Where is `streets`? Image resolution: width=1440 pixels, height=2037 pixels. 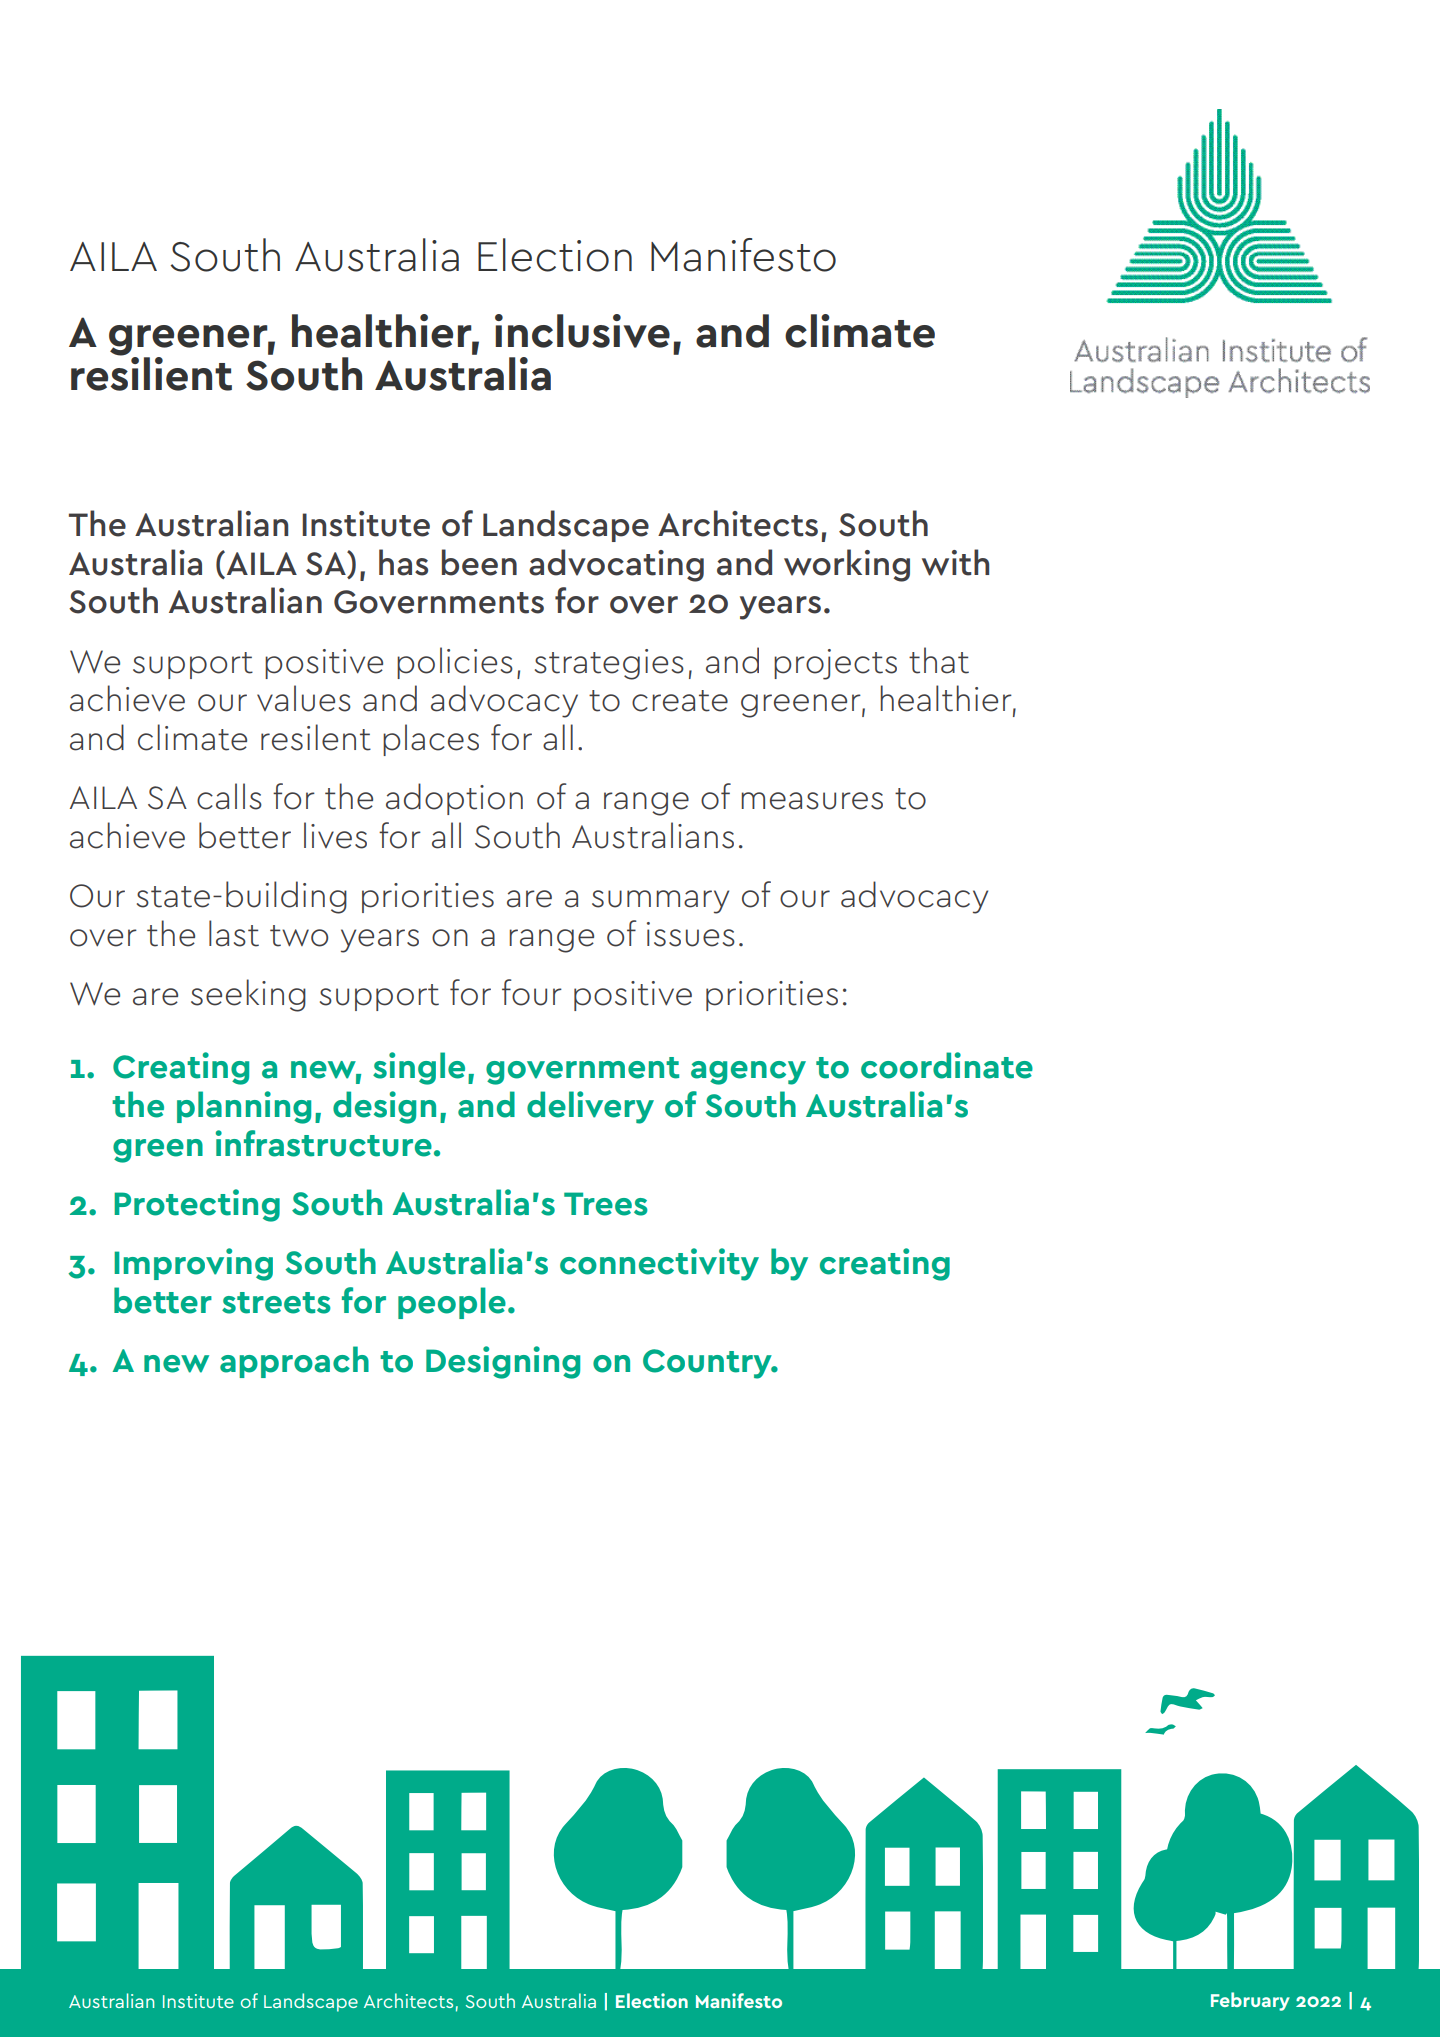
streets is located at coordinates (276, 1303).
